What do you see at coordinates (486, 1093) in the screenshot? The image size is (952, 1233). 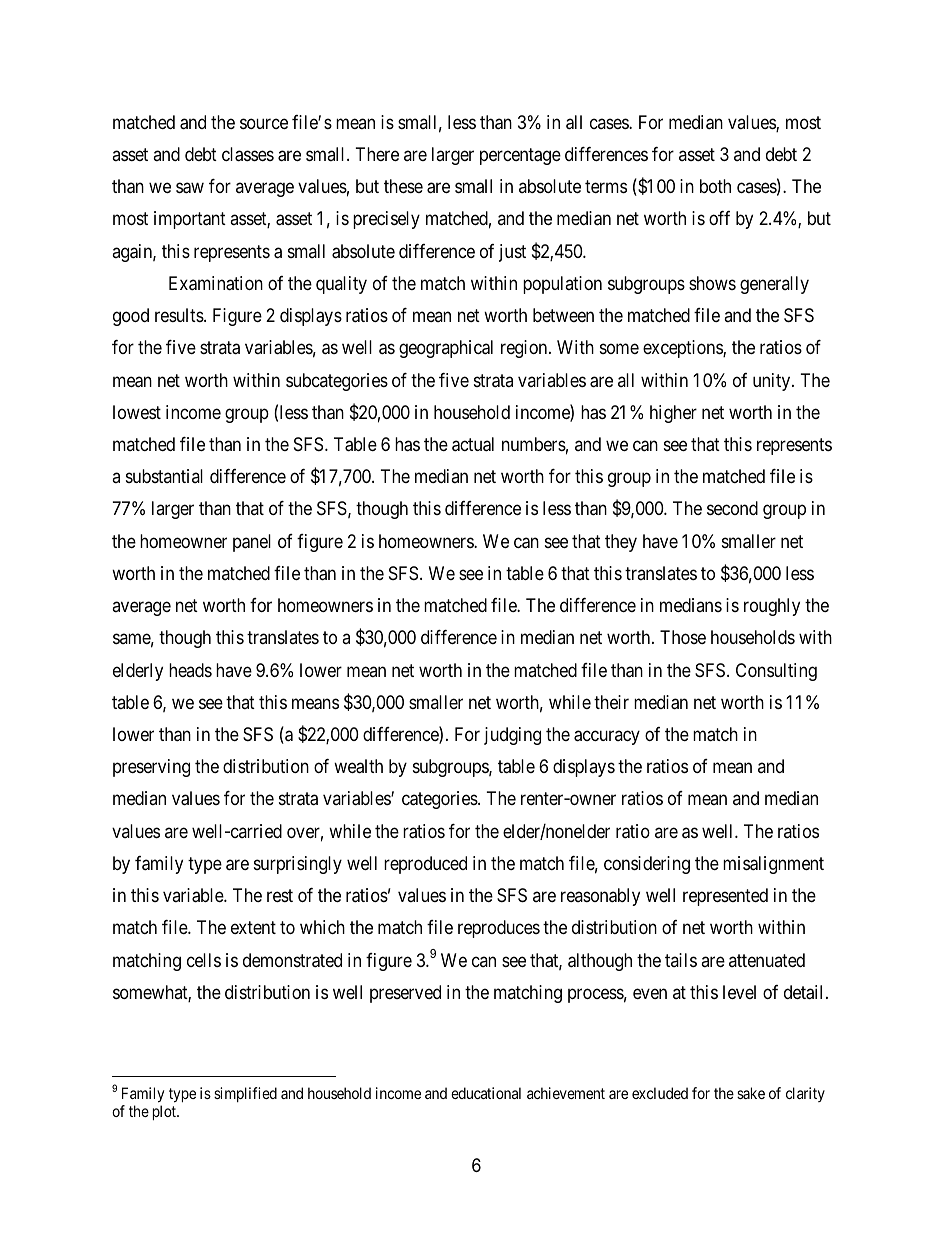 I see `educational` at bounding box center [486, 1093].
